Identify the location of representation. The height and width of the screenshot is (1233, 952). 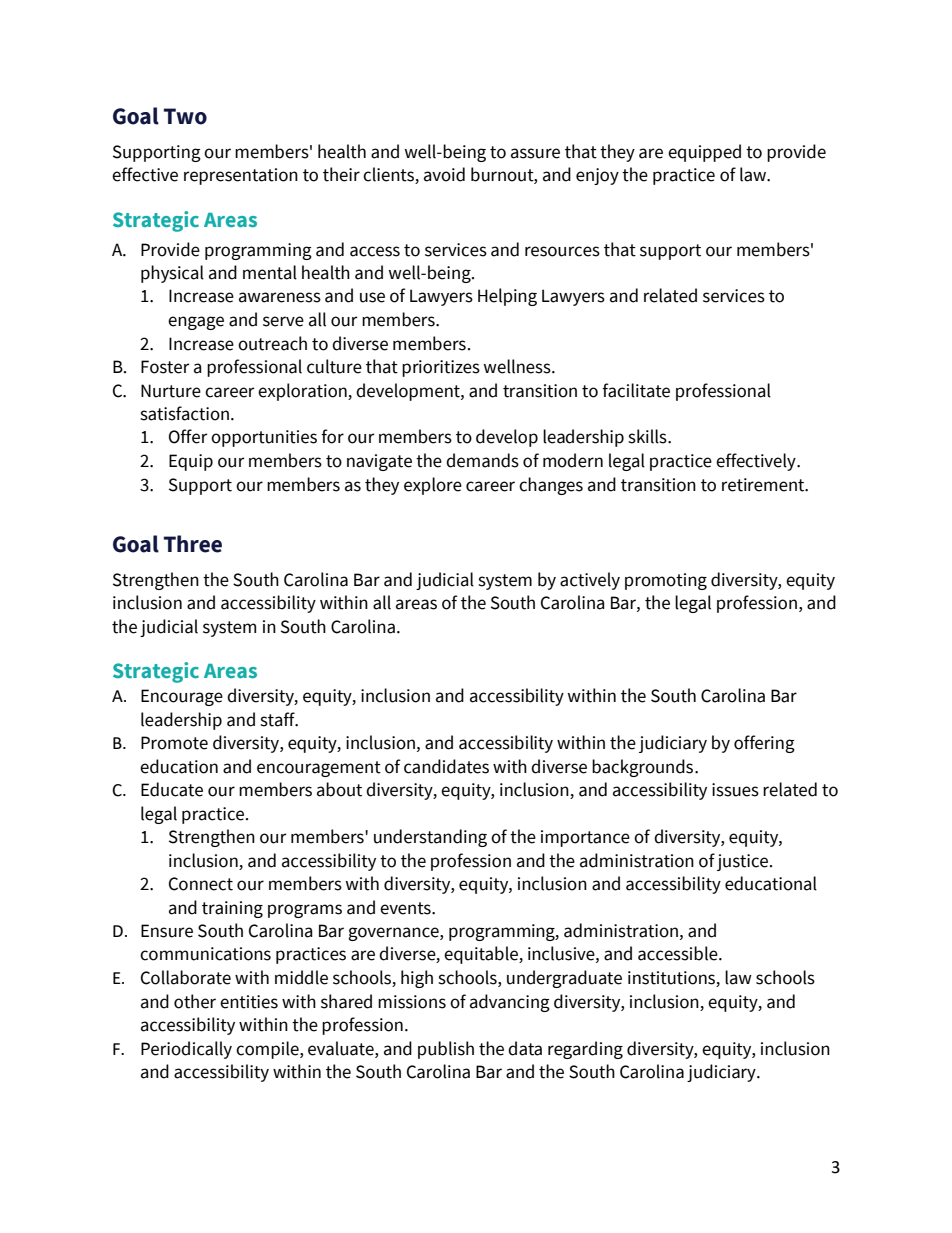
(241, 176).
